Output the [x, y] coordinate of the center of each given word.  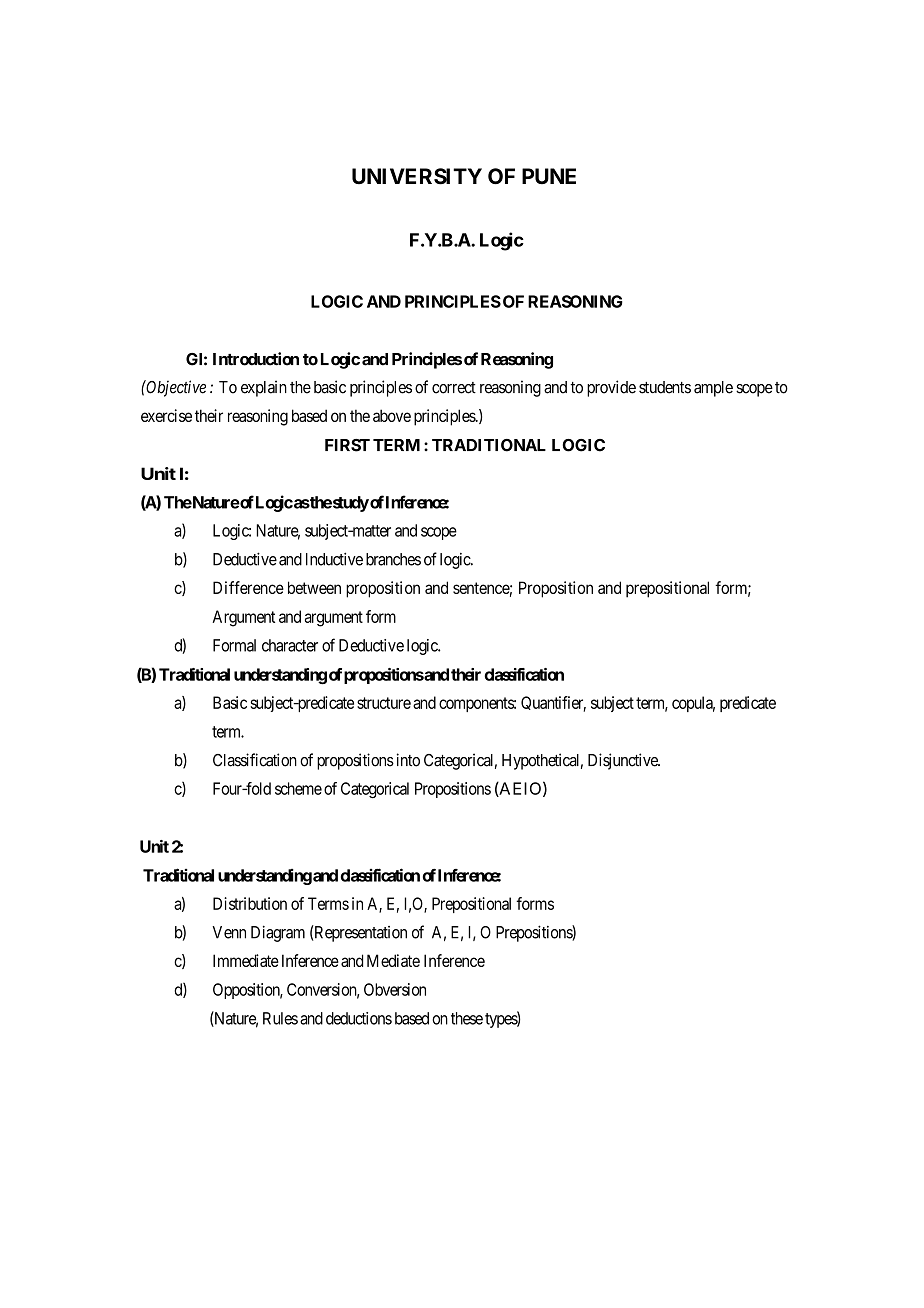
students [665, 387]
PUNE [549, 176]
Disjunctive [624, 761]
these [467, 1018]
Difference [248, 587]
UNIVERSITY [417, 176]
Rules [280, 1018]
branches [393, 559]
